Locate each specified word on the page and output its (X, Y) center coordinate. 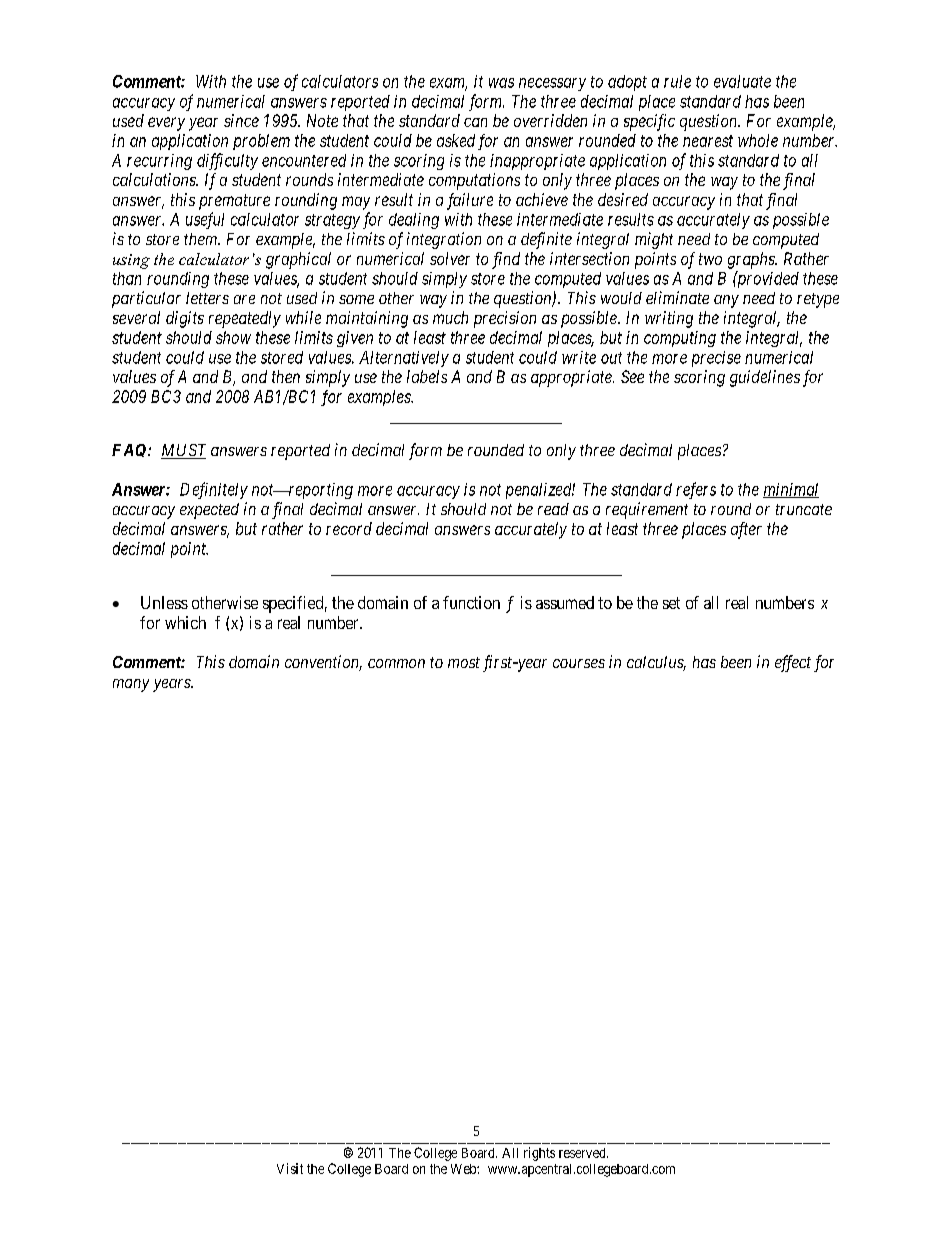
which (185, 622)
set (671, 603)
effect (793, 663)
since (241, 120)
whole (758, 140)
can (475, 122)
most (464, 662)
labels (427, 376)
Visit (290, 1168)
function (471, 602)
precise (716, 359)
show (233, 337)
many (131, 685)
